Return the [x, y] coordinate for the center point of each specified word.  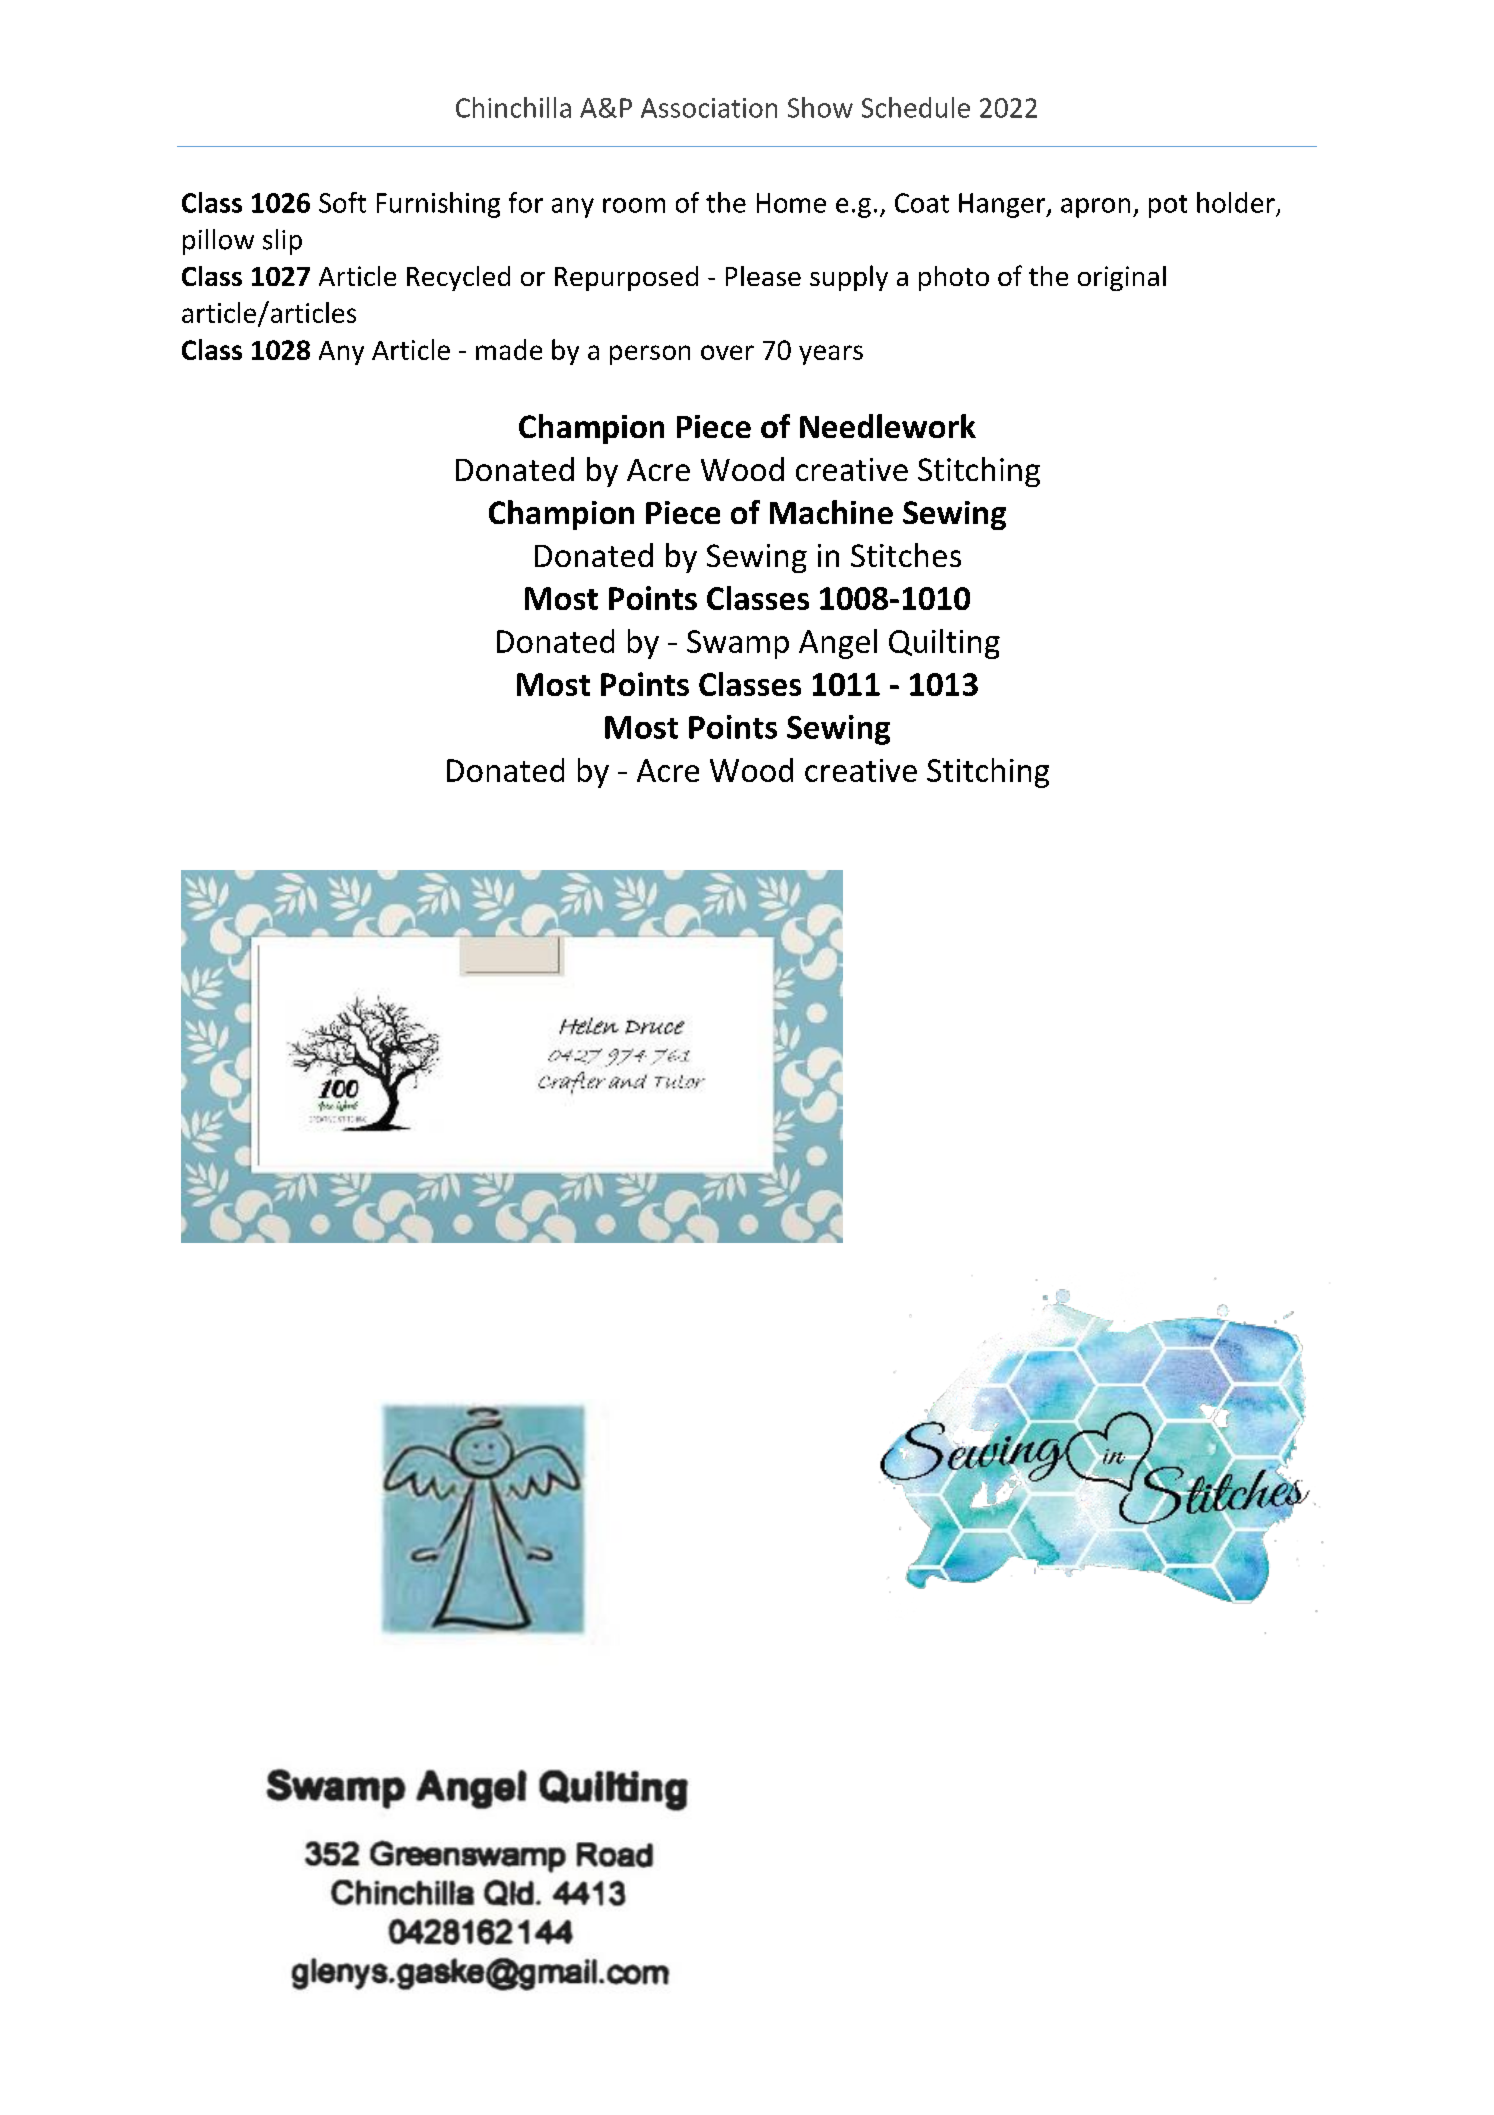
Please [763, 276]
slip [282, 242]
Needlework [888, 426]
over [727, 352]
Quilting [944, 644]
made [509, 349]
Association [709, 108]
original [1122, 278]
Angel [838, 644]
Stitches [906, 555]
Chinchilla [513, 107]
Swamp [738, 644]
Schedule [916, 107]
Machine [831, 512]
